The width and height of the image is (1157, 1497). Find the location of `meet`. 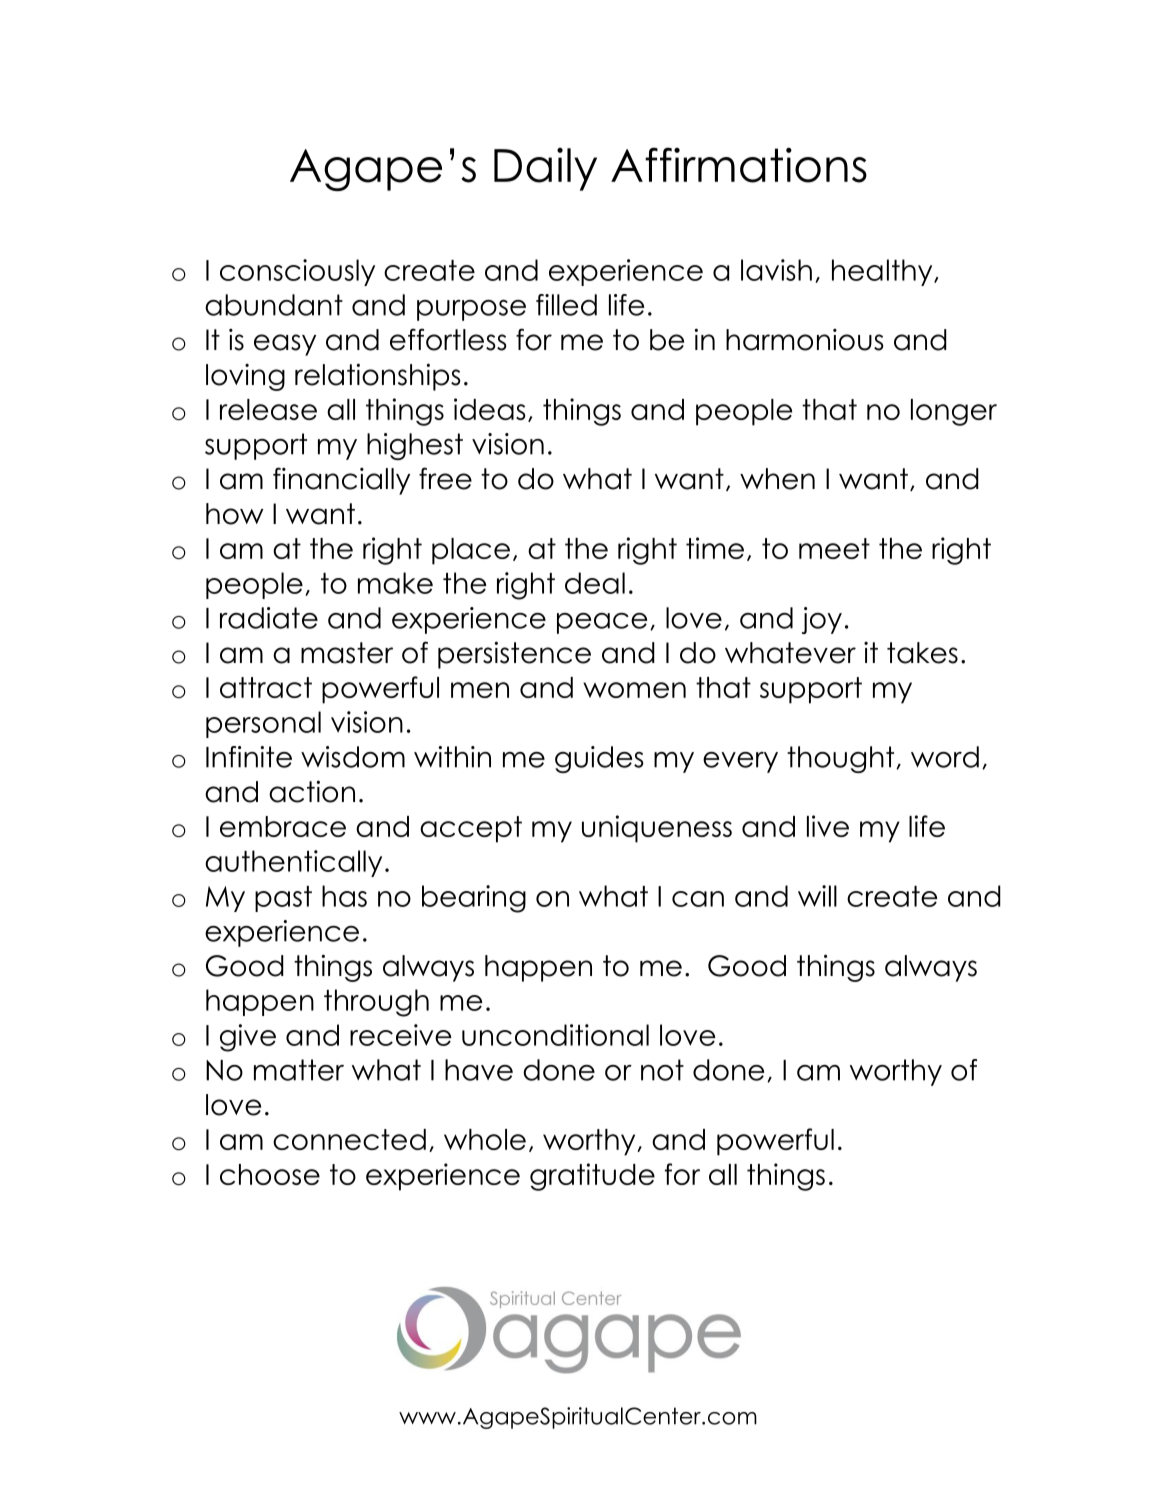

meet is located at coordinates (834, 548).
